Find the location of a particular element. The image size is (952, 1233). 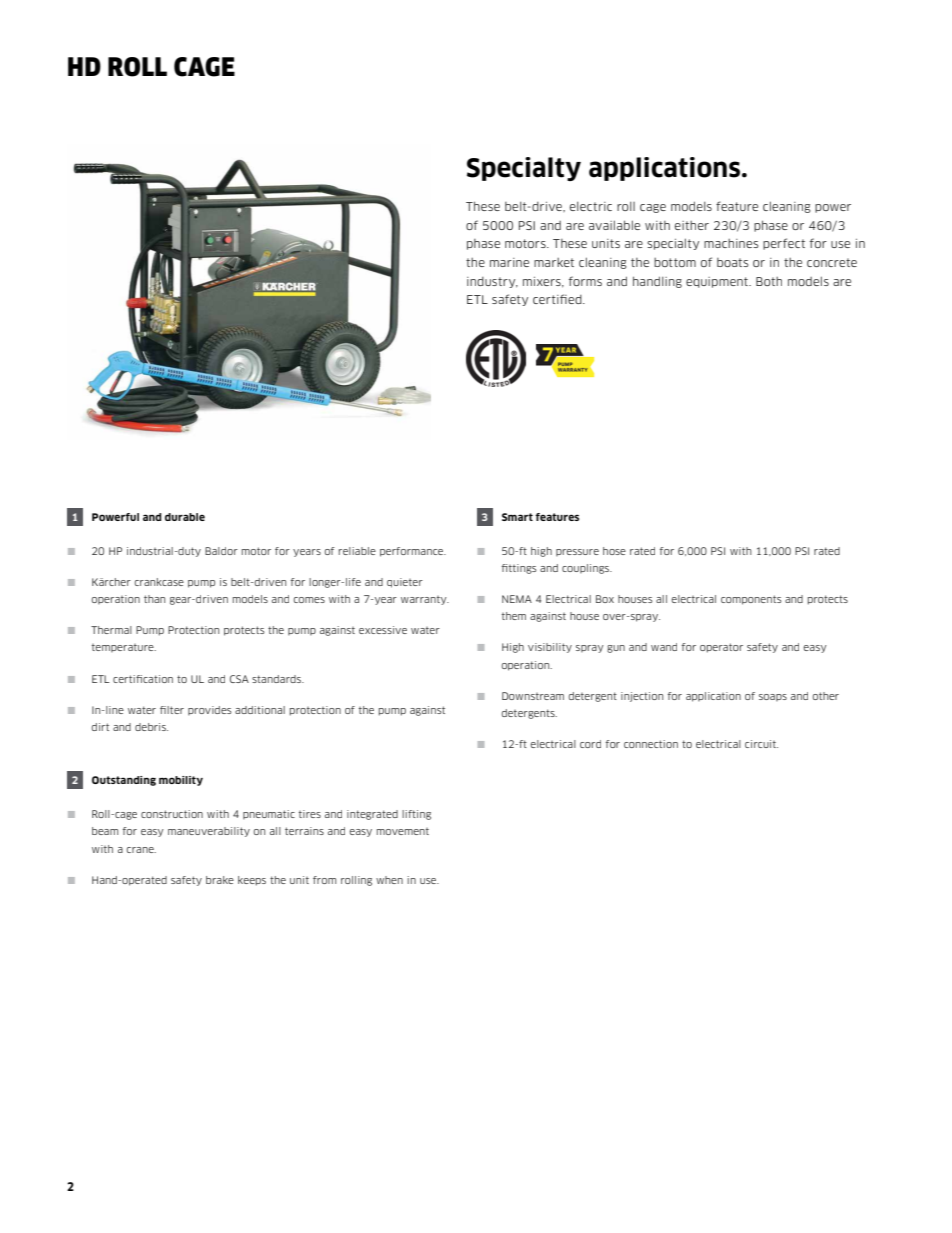

operator is located at coordinates (721, 648).
